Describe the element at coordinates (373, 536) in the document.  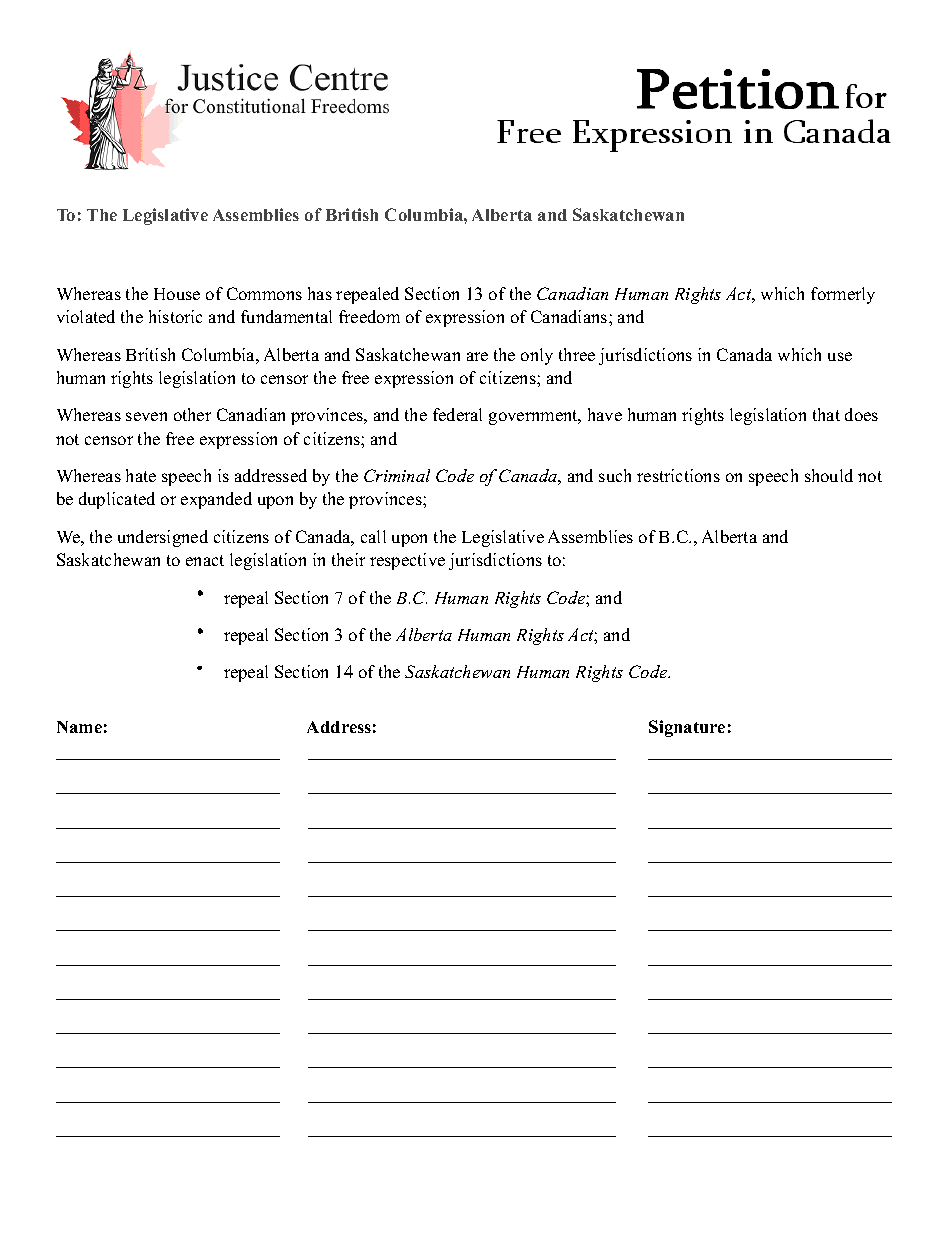
I see `call` at that location.
